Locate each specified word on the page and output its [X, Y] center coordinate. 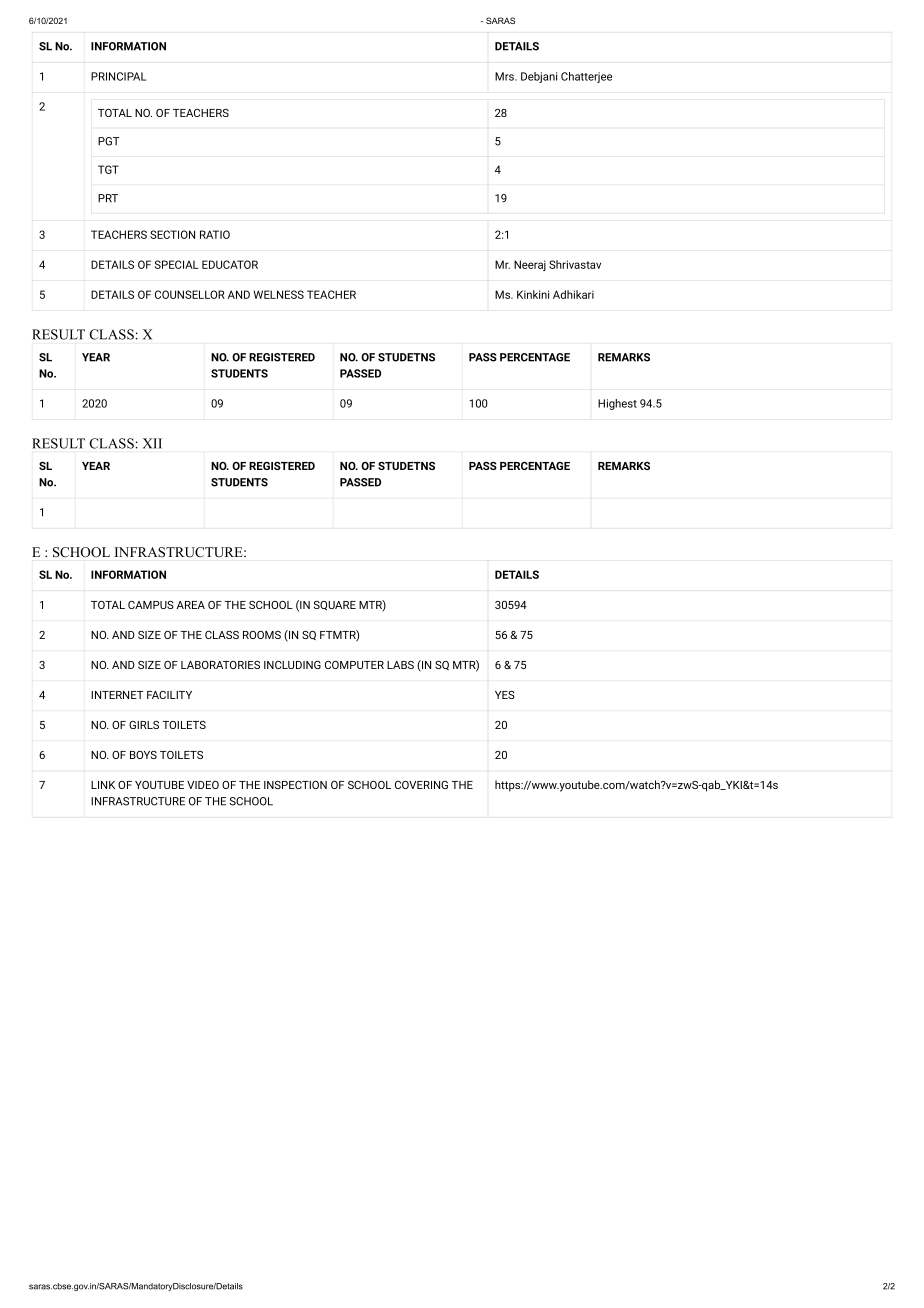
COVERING [421, 785]
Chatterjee [586, 77]
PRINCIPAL [118, 76]
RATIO [215, 234]
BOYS [143, 755]
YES [505, 695]
